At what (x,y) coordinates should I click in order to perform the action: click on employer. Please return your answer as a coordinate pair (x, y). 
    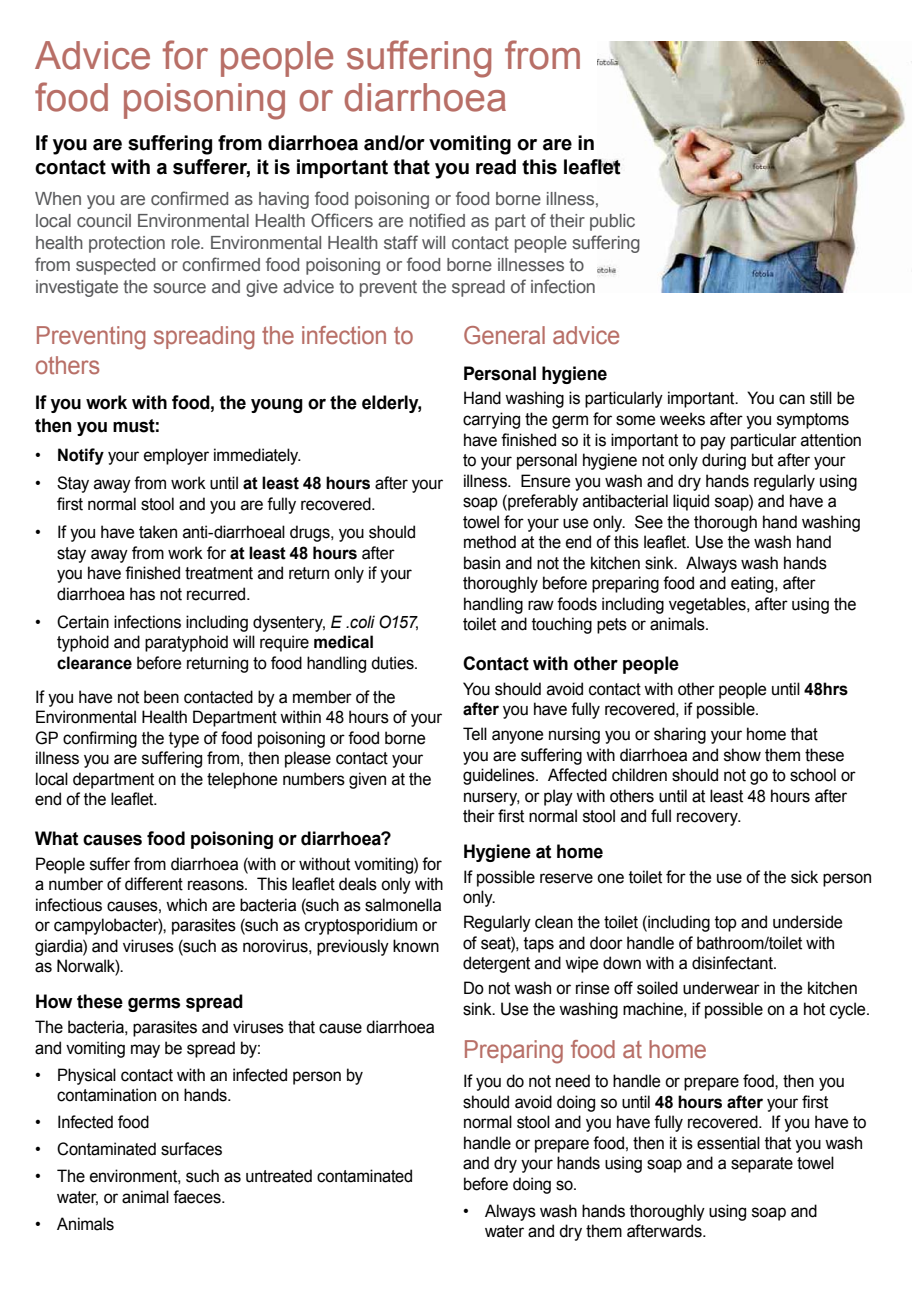
    Looking at the image, I should click on (176, 456).
